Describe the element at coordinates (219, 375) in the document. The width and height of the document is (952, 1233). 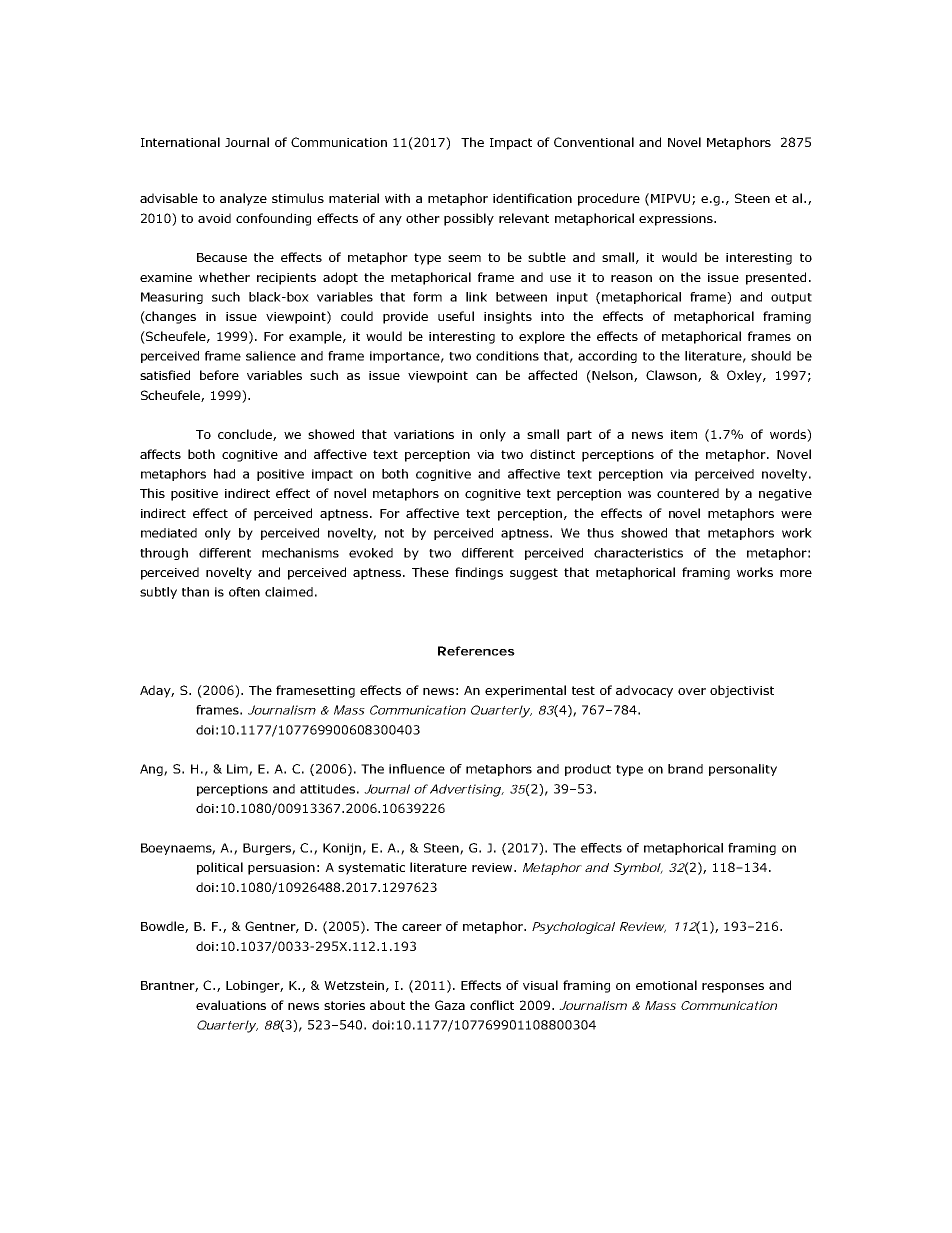
I see `before` at that location.
